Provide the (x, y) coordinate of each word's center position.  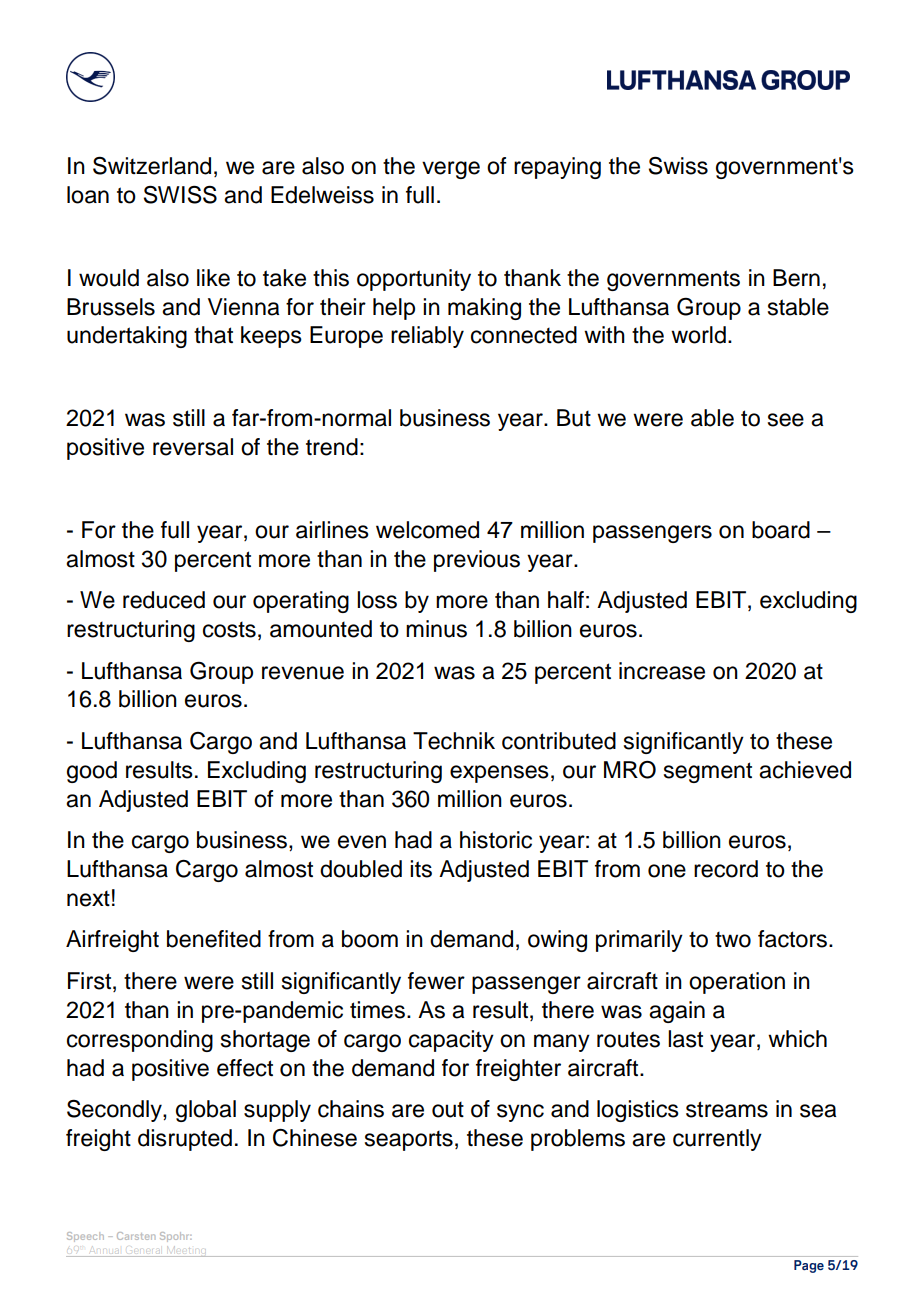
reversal (193, 447)
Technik (454, 741)
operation (737, 983)
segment (708, 772)
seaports (409, 1141)
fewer (436, 981)
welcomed (427, 530)
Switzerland (152, 166)
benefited (214, 939)
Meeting (187, 1251)
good (92, 772)
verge (451, 170)
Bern (796, 278)
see (786, 420)
